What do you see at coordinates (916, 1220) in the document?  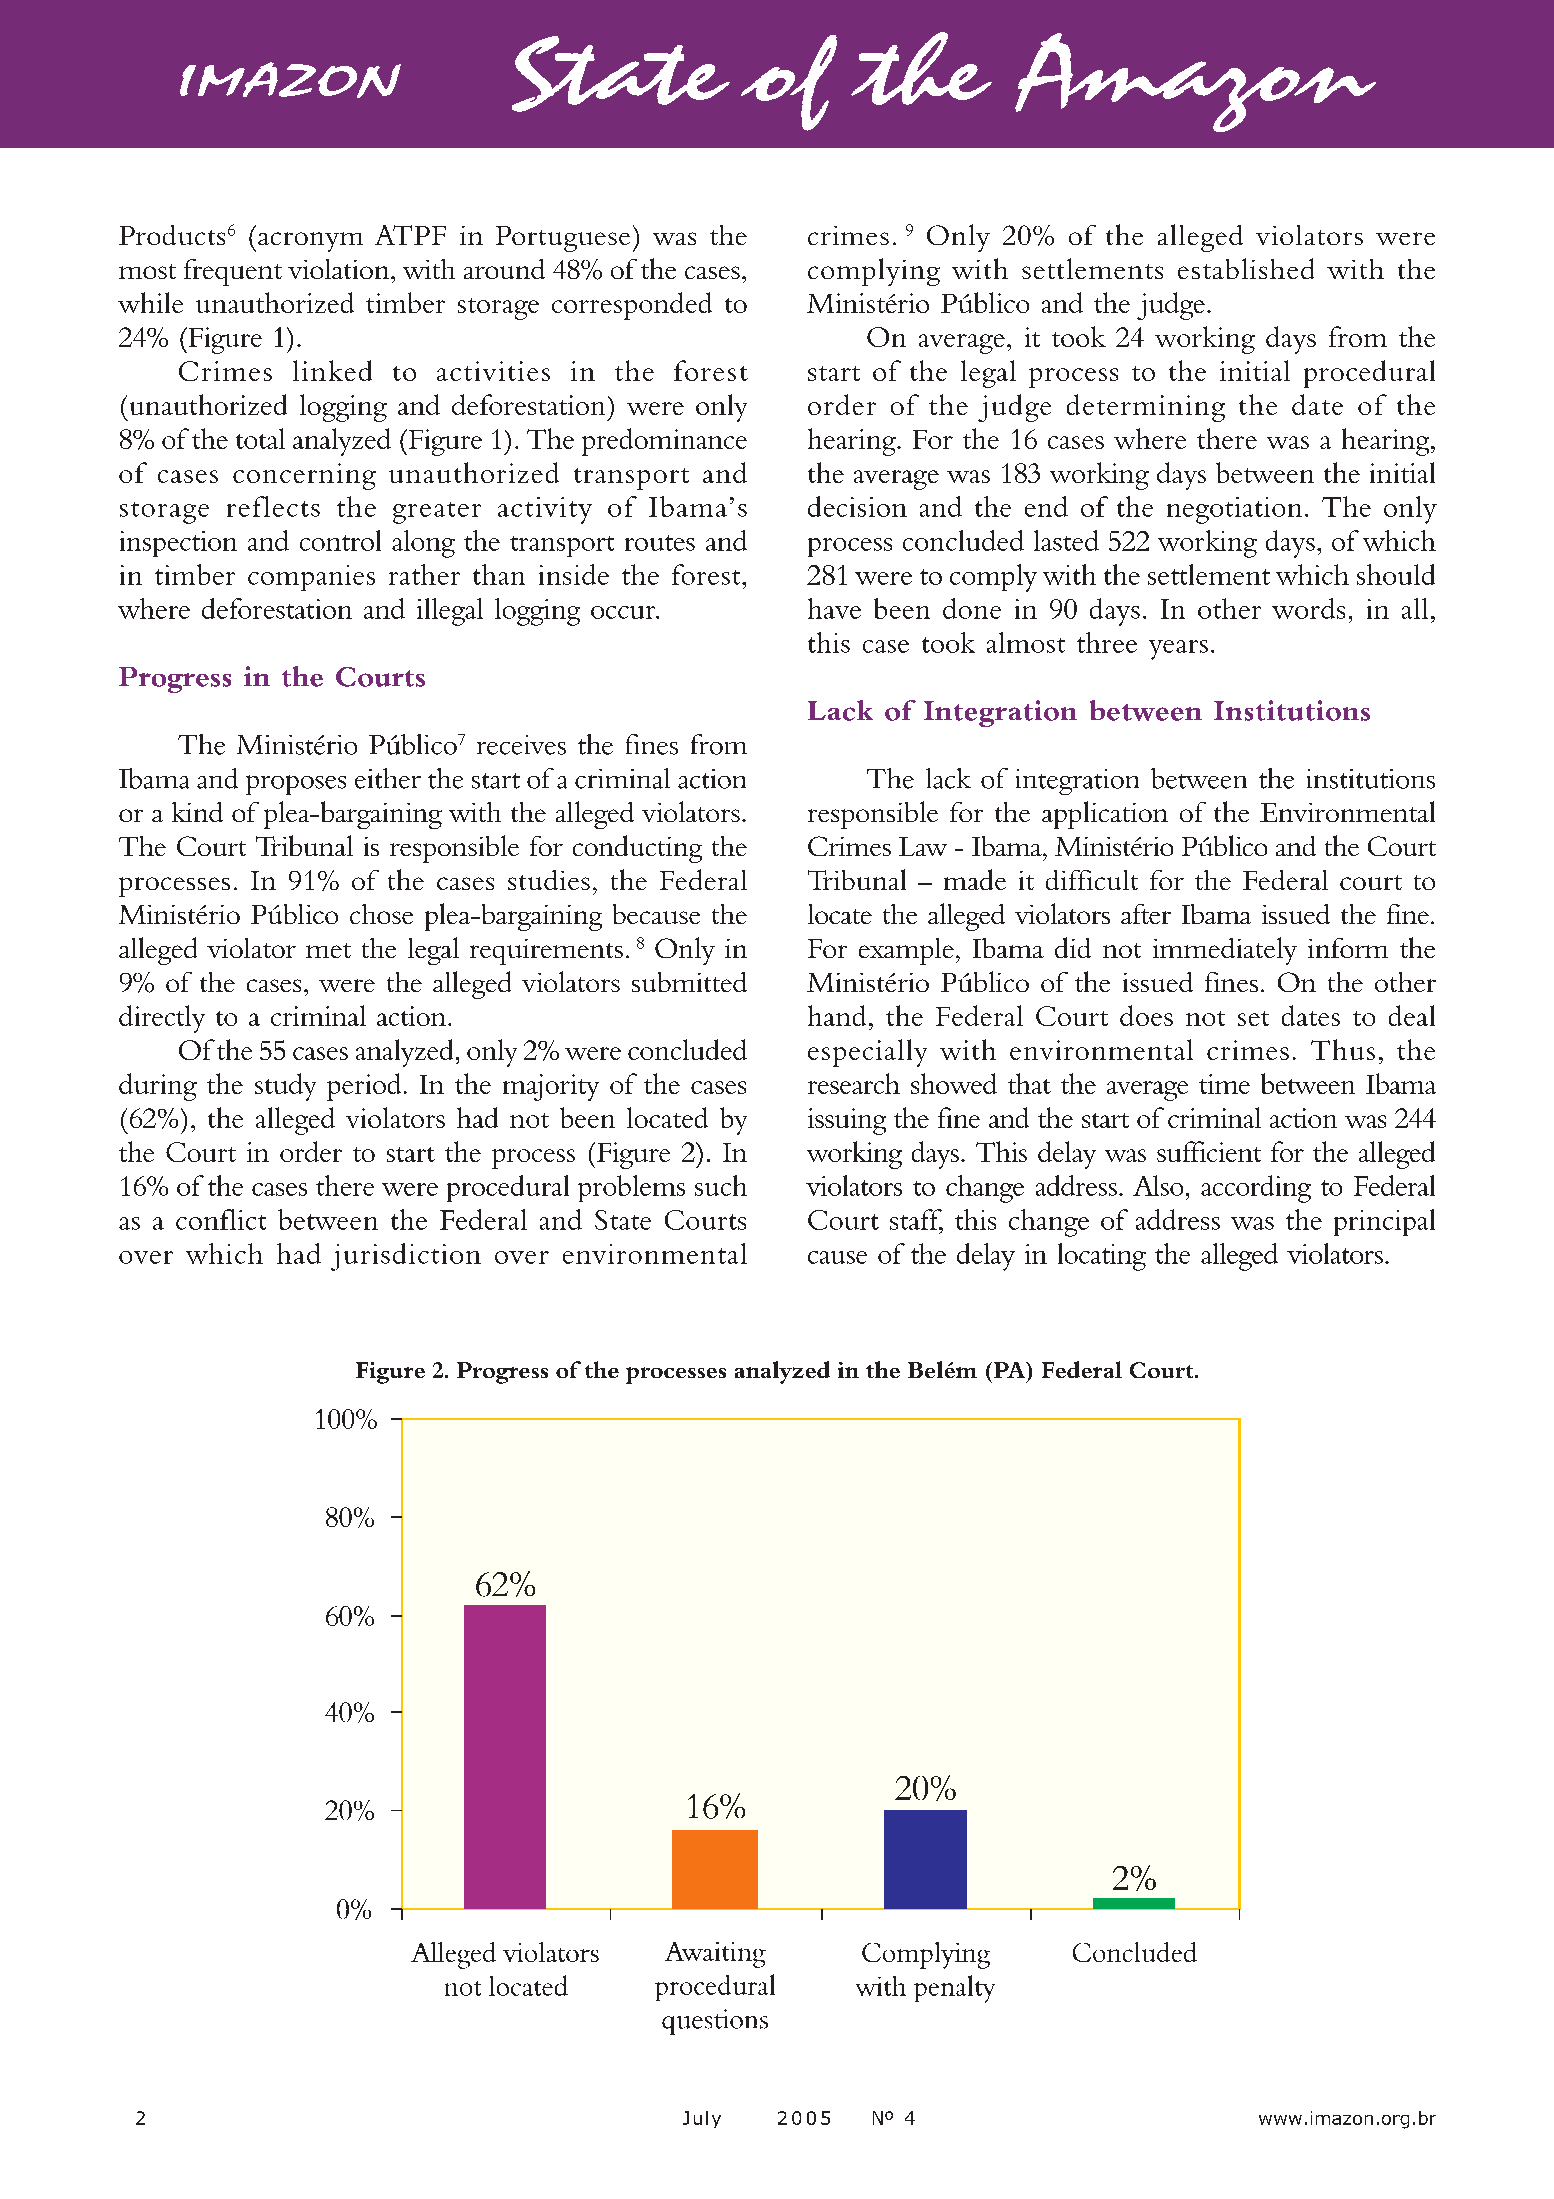 I see `staff` at bounding box center [916, 1220].
